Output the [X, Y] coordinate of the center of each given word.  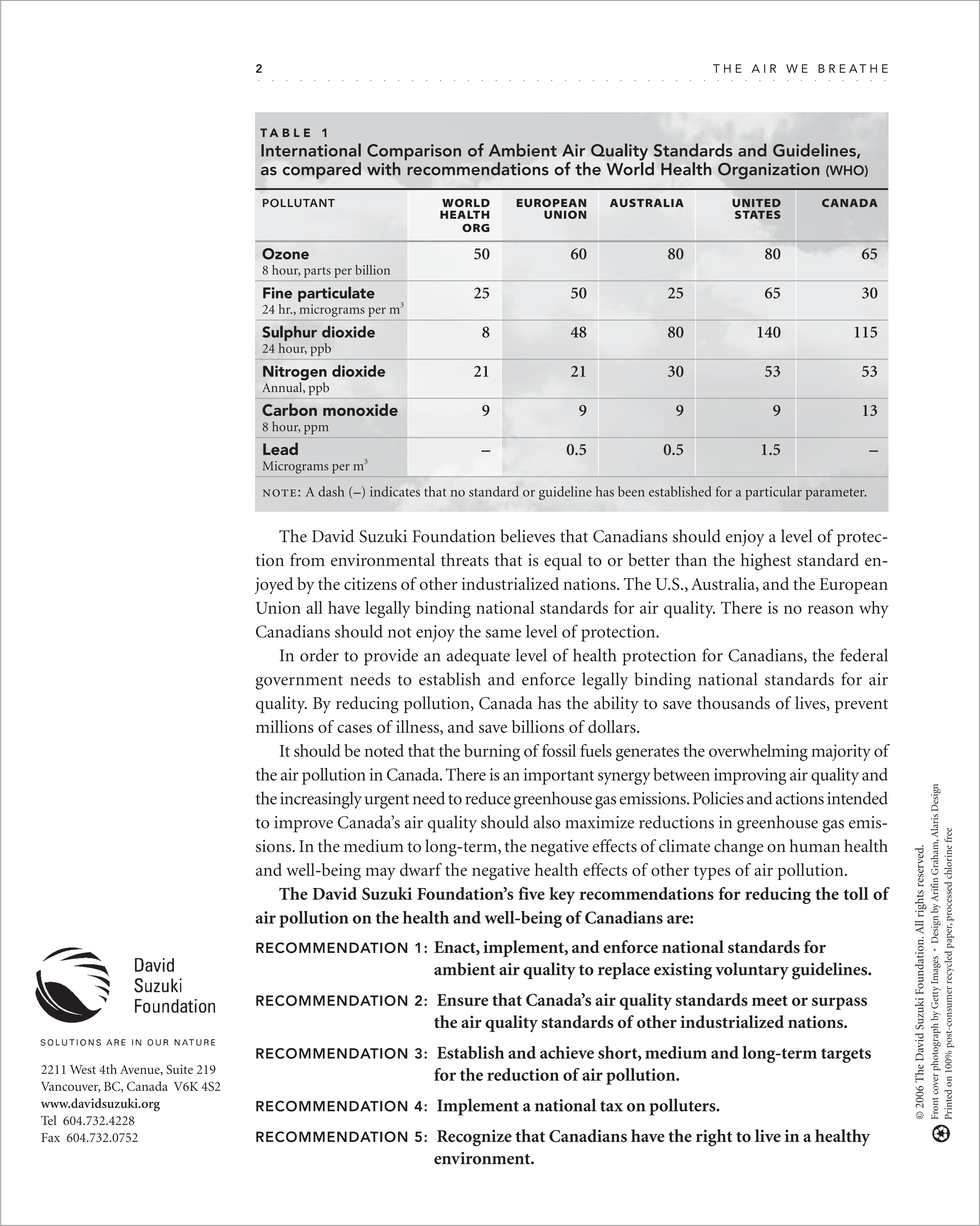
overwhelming [758, 752]
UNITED [756, 203]
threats [465, 560]
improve [304, 824]
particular [773, 493]
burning [492, 752]
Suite [179, 1069]
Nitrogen [295, 374]
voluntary [752, 971]
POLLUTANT [299, 203]
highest [766, 562]
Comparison [414, 153]
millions [285, 726]
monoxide [360, 409]
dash [331, 491]
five [531, 893]
